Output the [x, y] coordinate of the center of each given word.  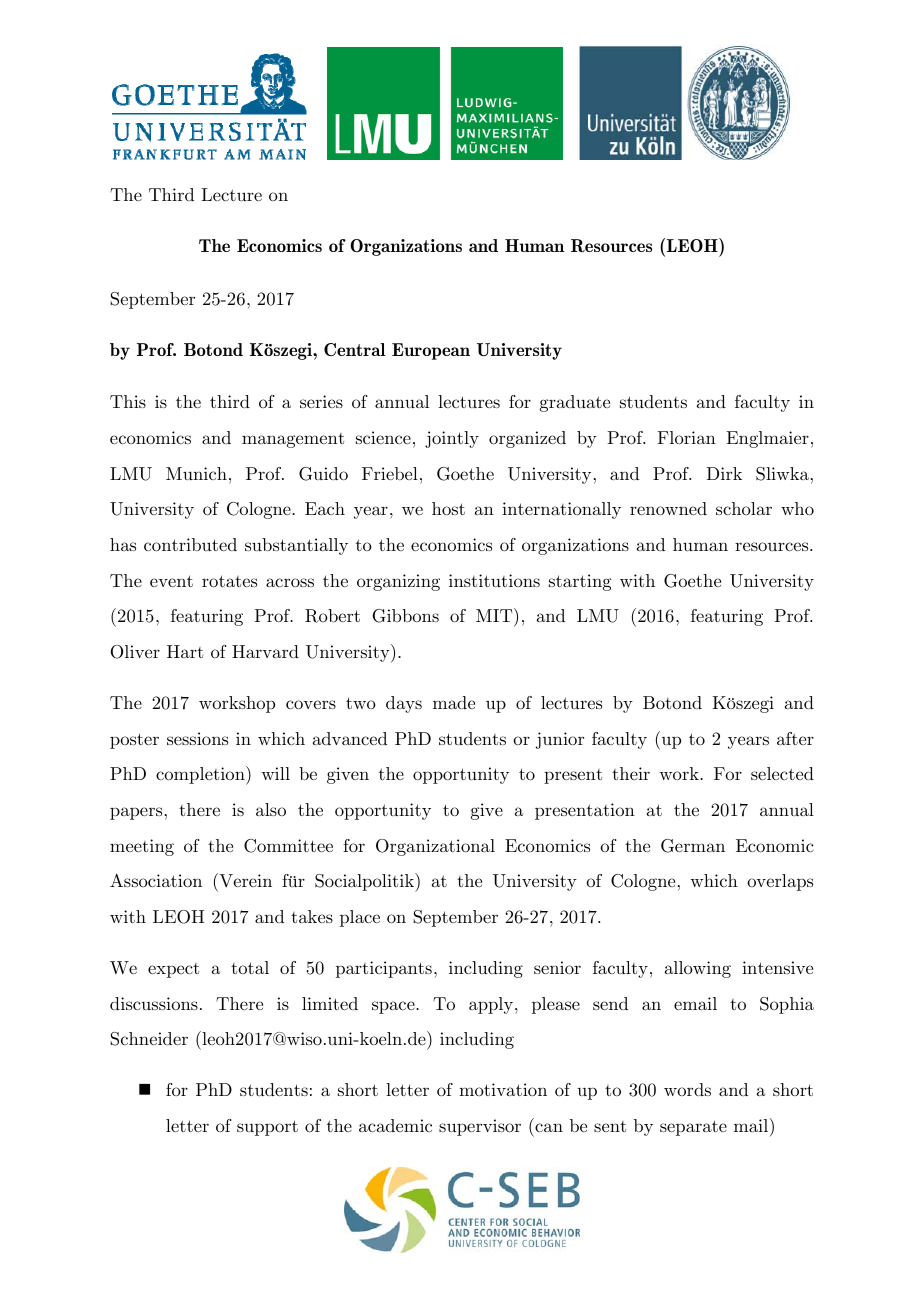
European [431, 351]
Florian [686, 437]
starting [580, 582]
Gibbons [406, 616]
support [267, 1128]
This [128, 401]
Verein [244, 882]
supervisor [480, 1127]
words [687, 1089]
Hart [185, 651]
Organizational [435, 847]
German [693, 846]
